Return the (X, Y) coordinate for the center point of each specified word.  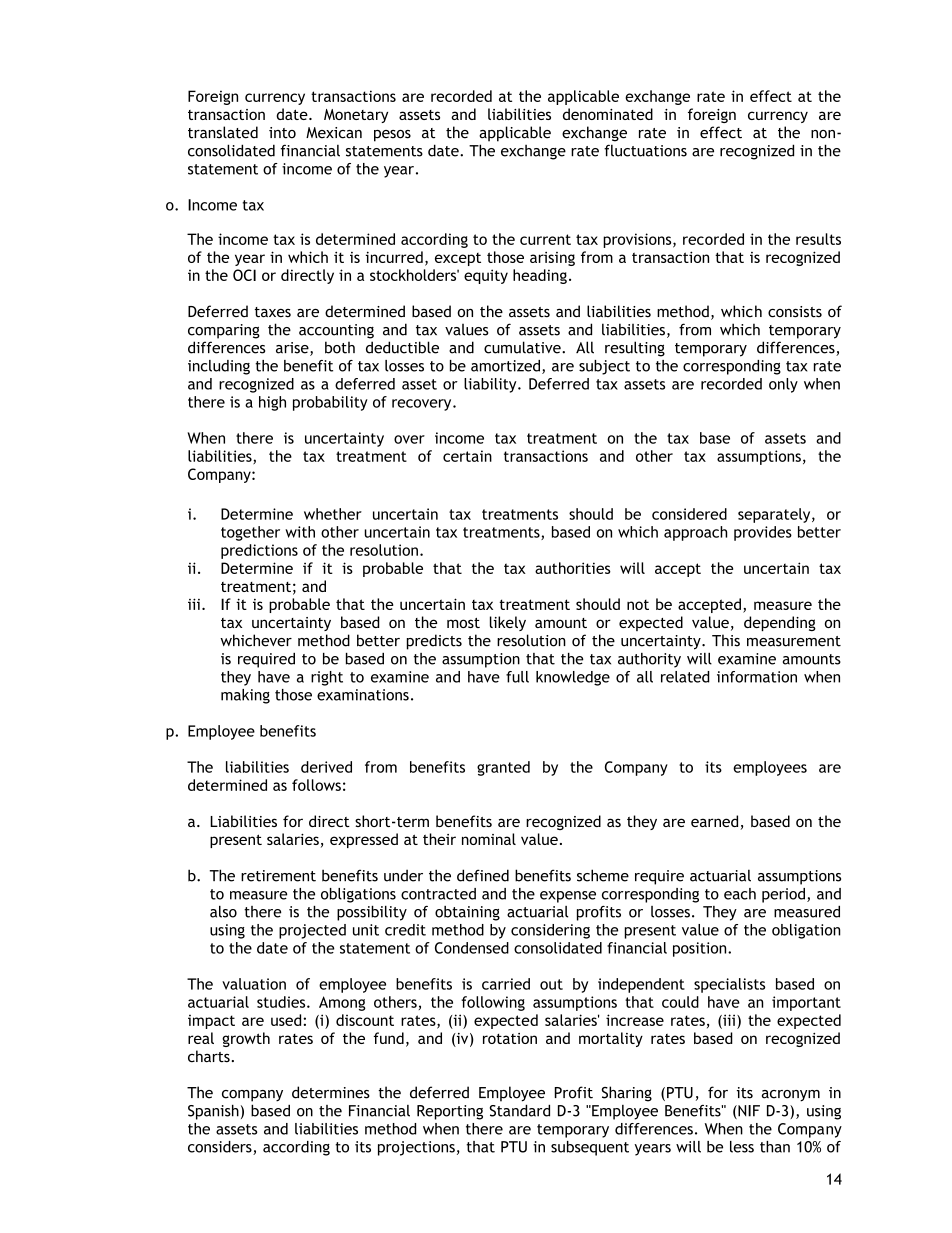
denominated (608, 114)
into (282, 133)
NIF (748, 1112)
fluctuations (645, 150)
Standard (520, 1110)
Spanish (213, 1112)
